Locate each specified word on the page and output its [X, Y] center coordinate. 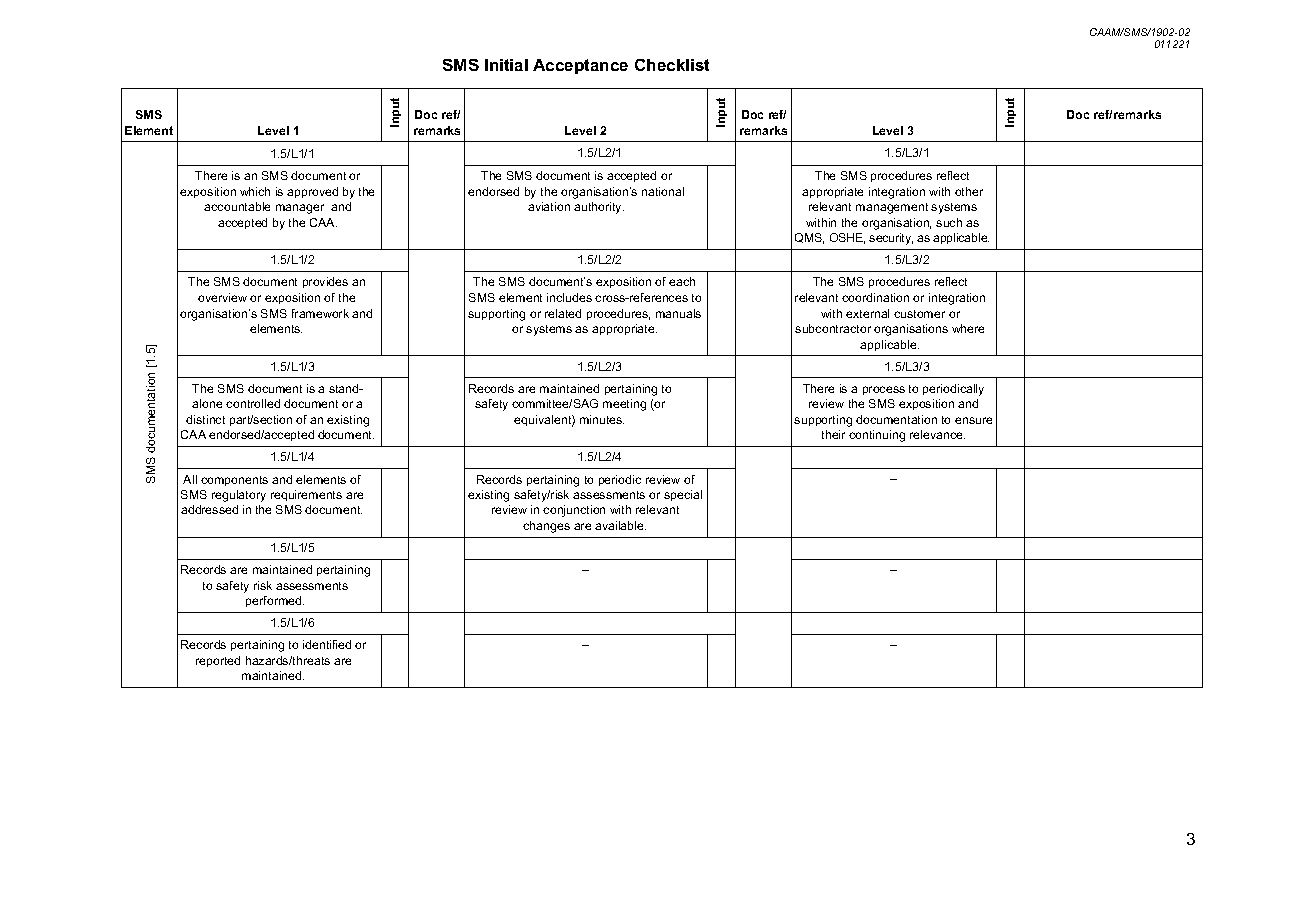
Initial [506, 65]
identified [327, 644]
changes [546, 527]
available [620, 525]
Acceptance [580, 66]
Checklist [672, 65]
